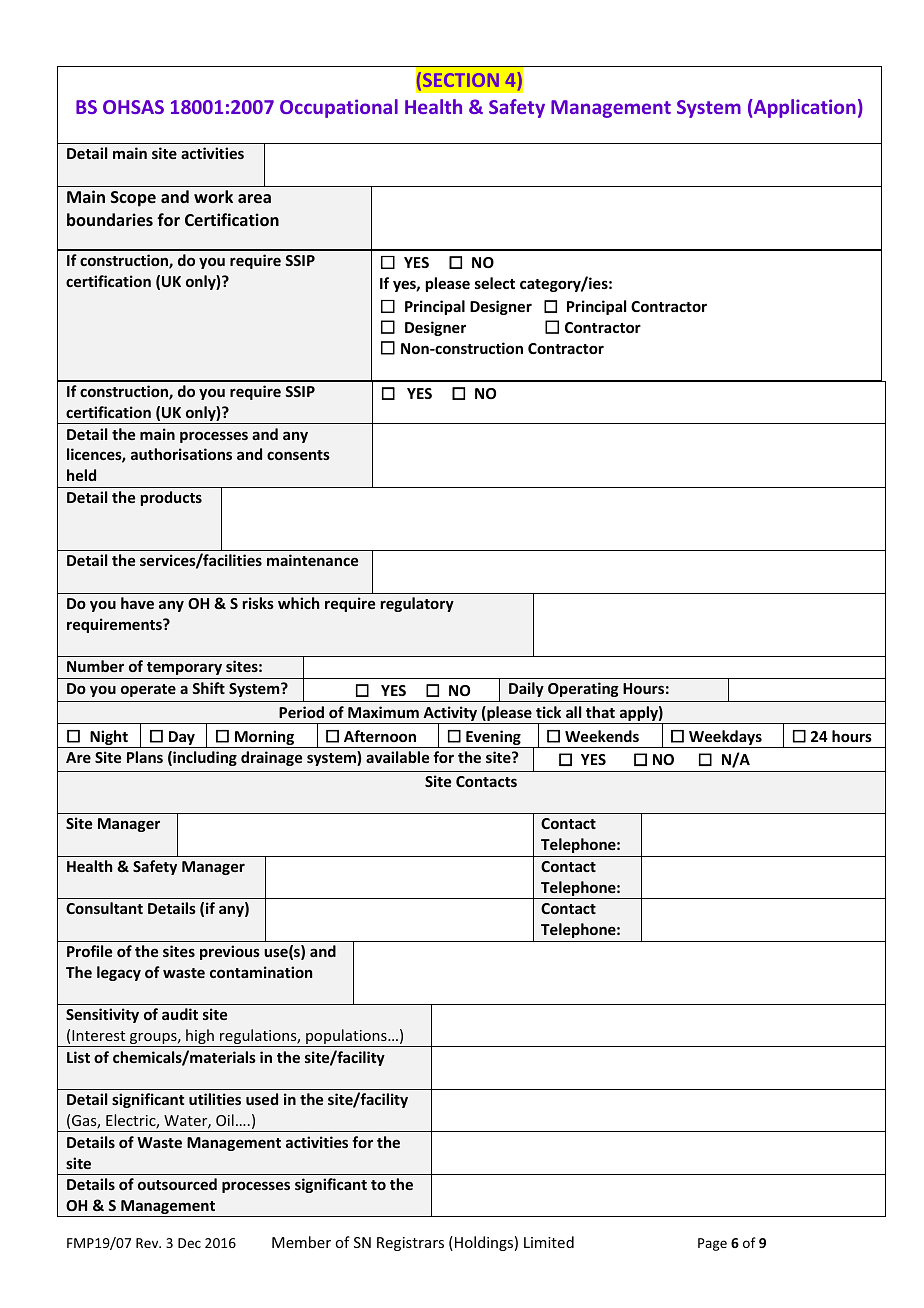 The image size is (924, 1308). What do you see at coordinates (712, 1244) in the image?
I see `Page` at bounding box center [712, 1244].
